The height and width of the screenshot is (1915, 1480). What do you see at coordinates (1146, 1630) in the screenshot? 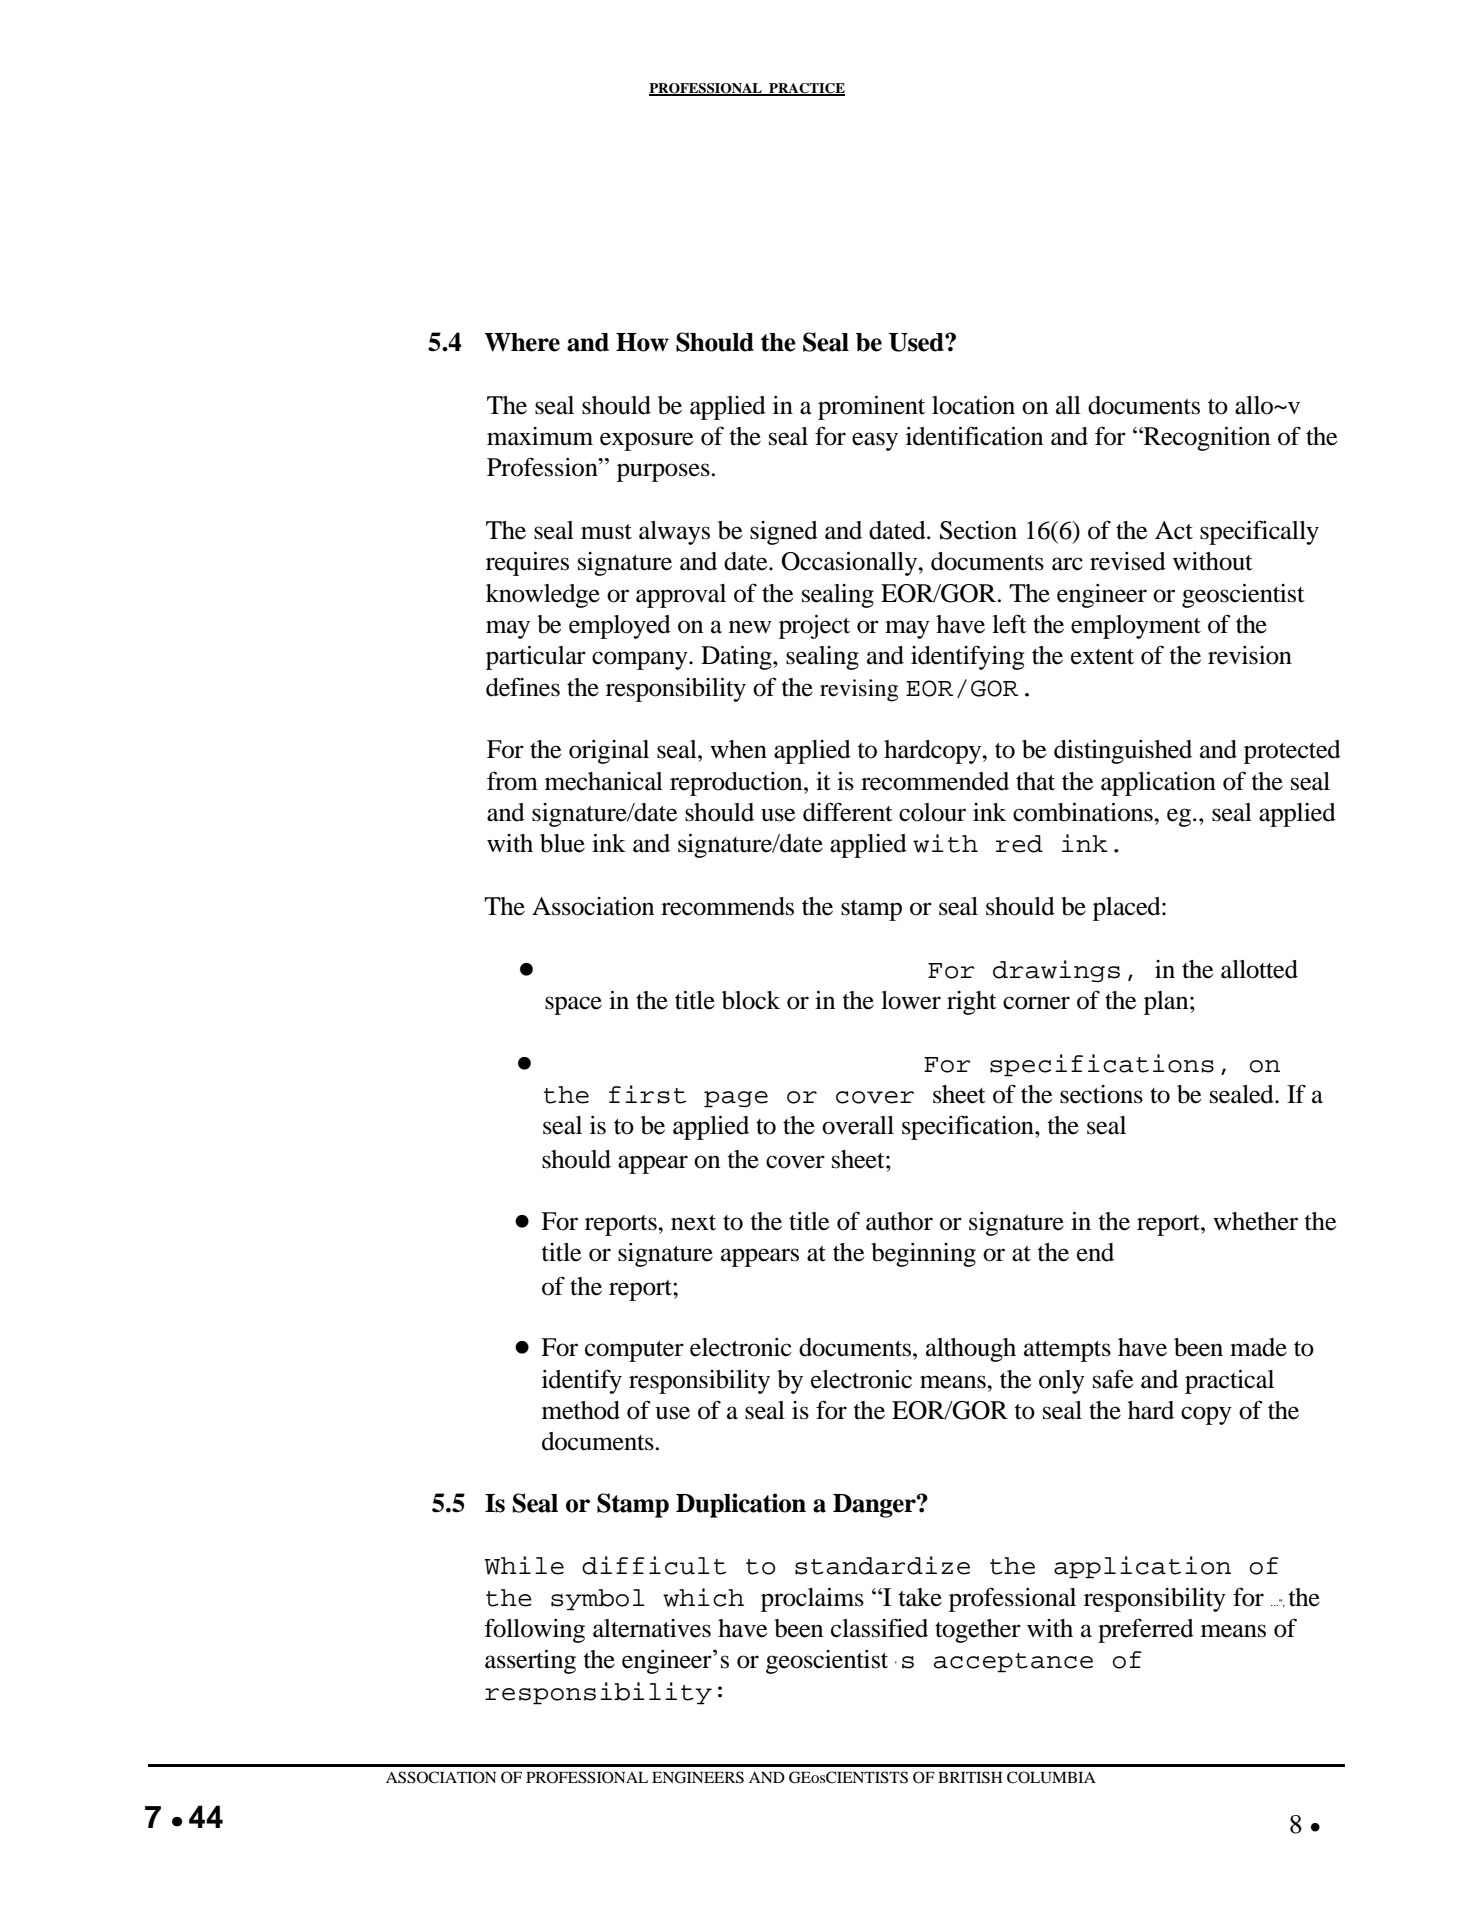
I see `preferred` at bounding box center [1146, 1630].
